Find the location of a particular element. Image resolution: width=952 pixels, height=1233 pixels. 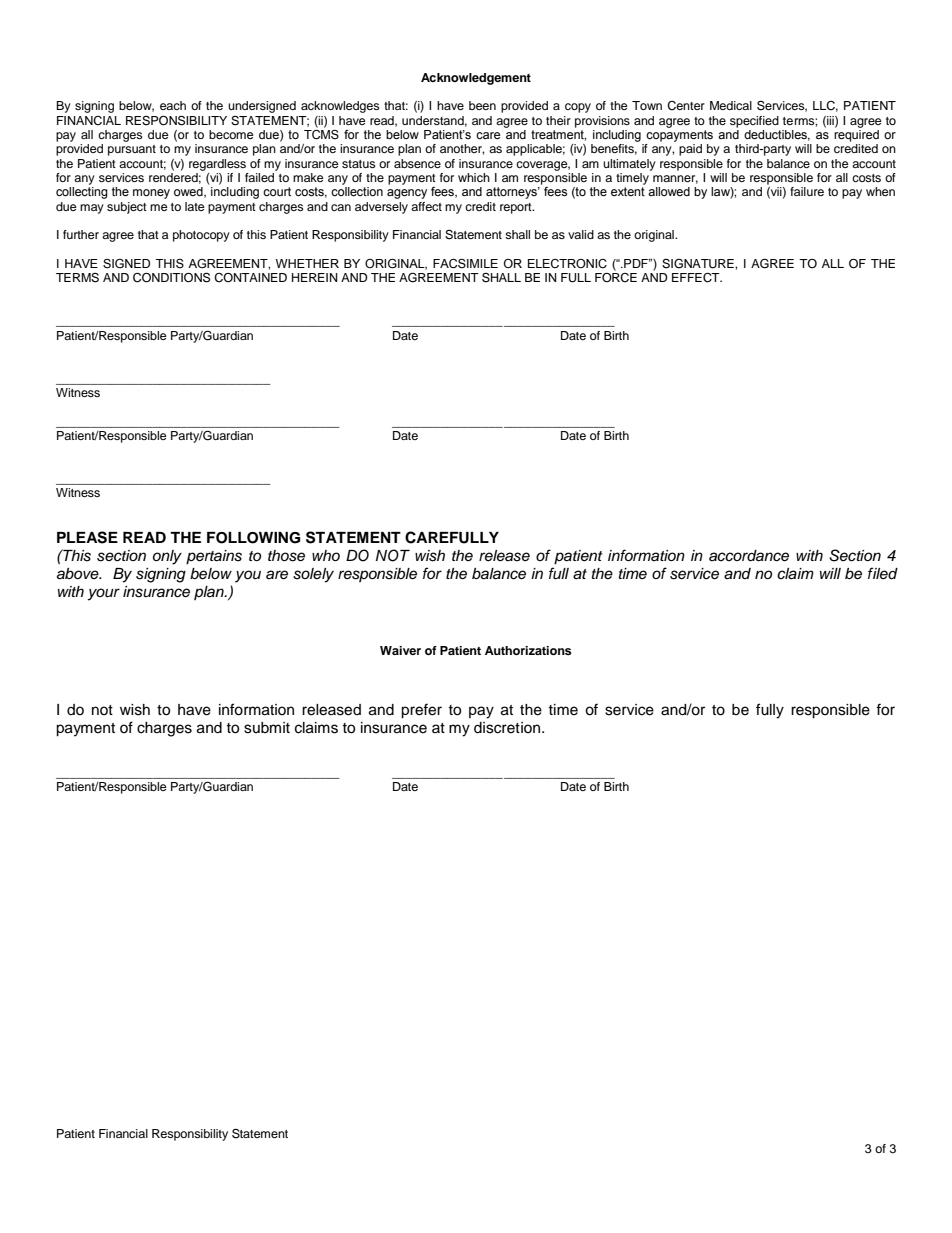

discretion is located at coordinates (508, 728).
